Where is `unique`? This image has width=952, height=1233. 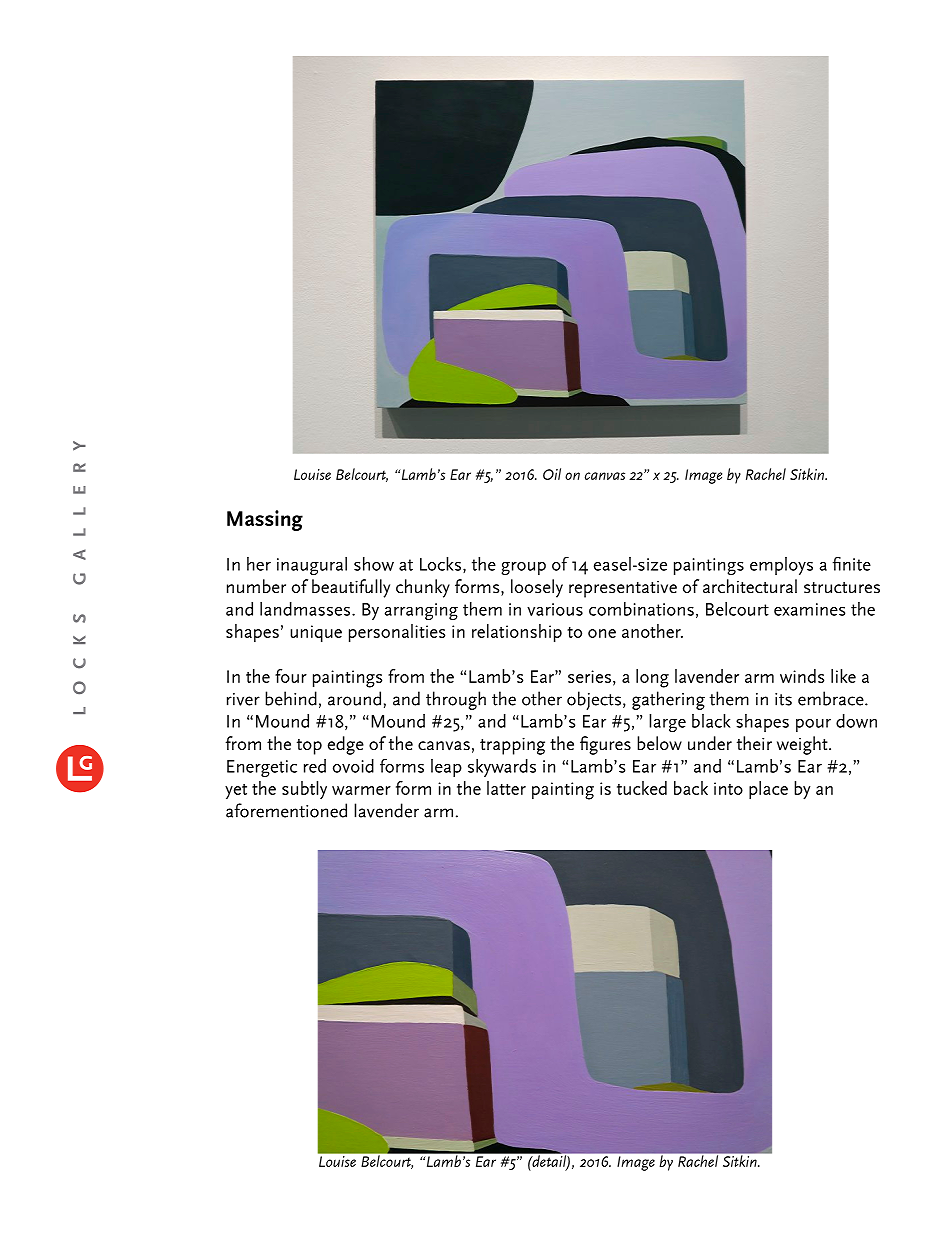
unique is located at coordinates (316, 634).
